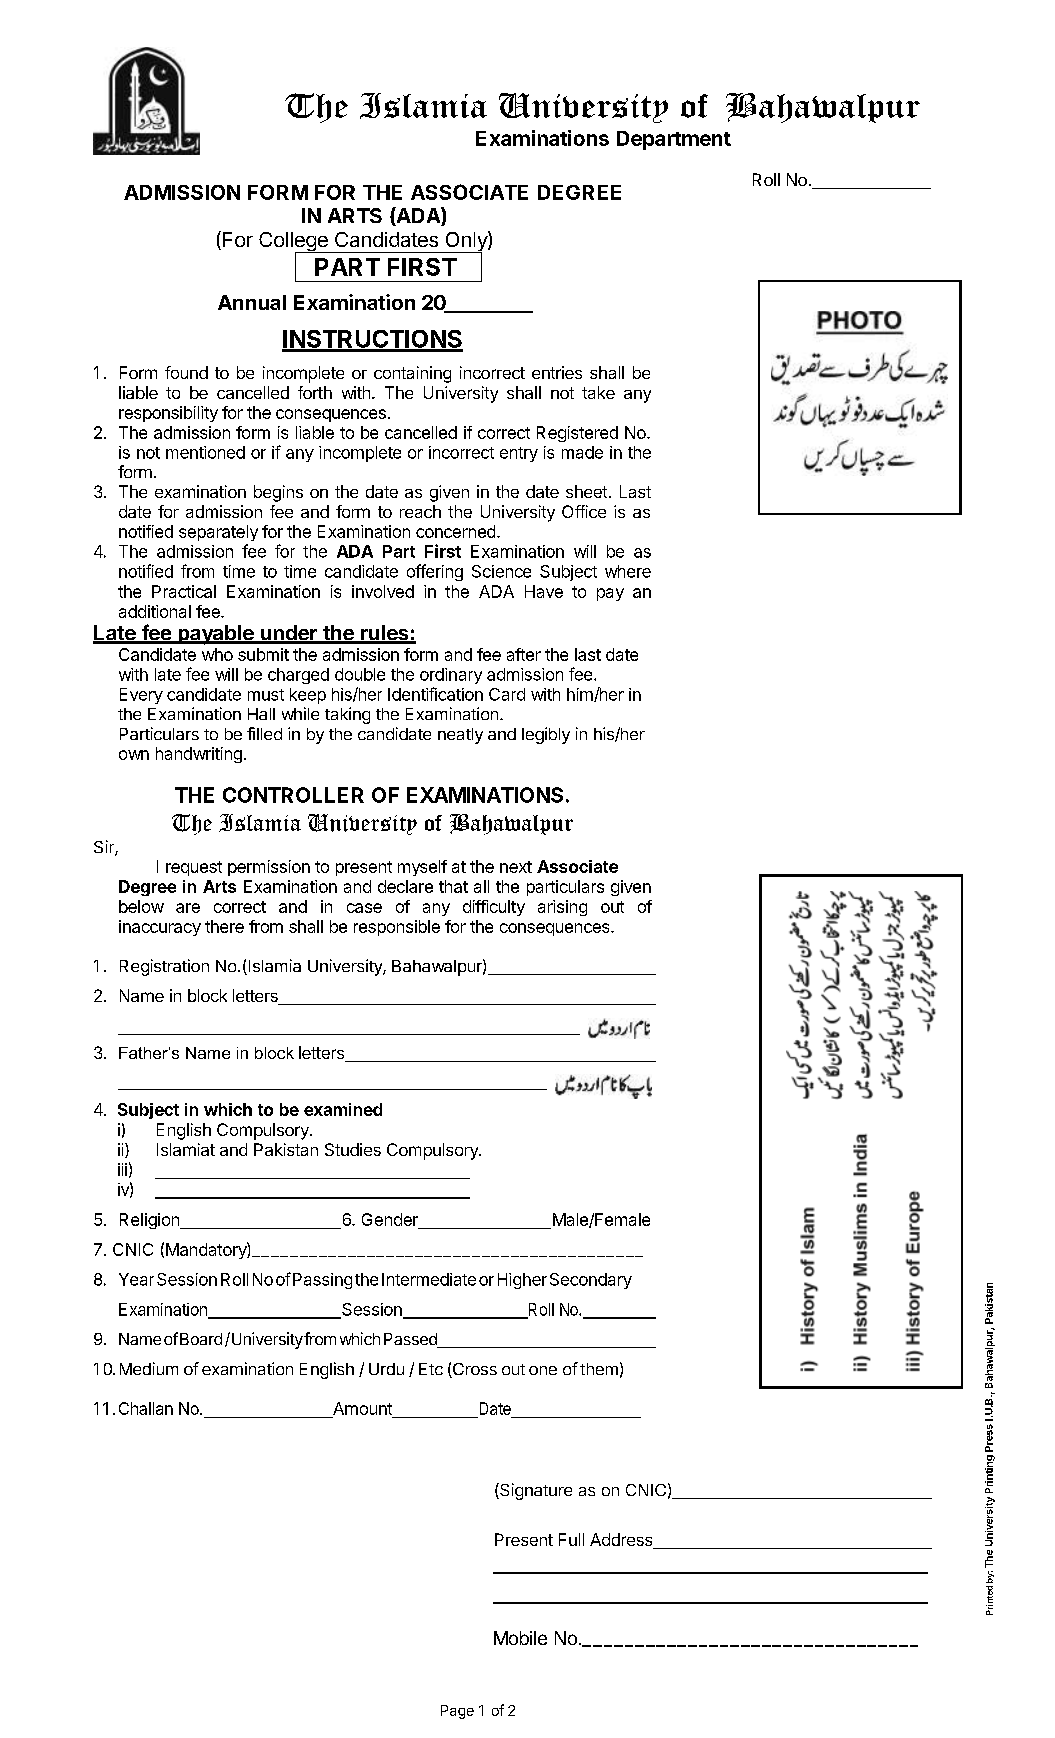 The height and width of the page is (1738, 1055). What do you see at coordinates (557, 372) in the page?
I see `entries` at bounding box center [557, 372].
